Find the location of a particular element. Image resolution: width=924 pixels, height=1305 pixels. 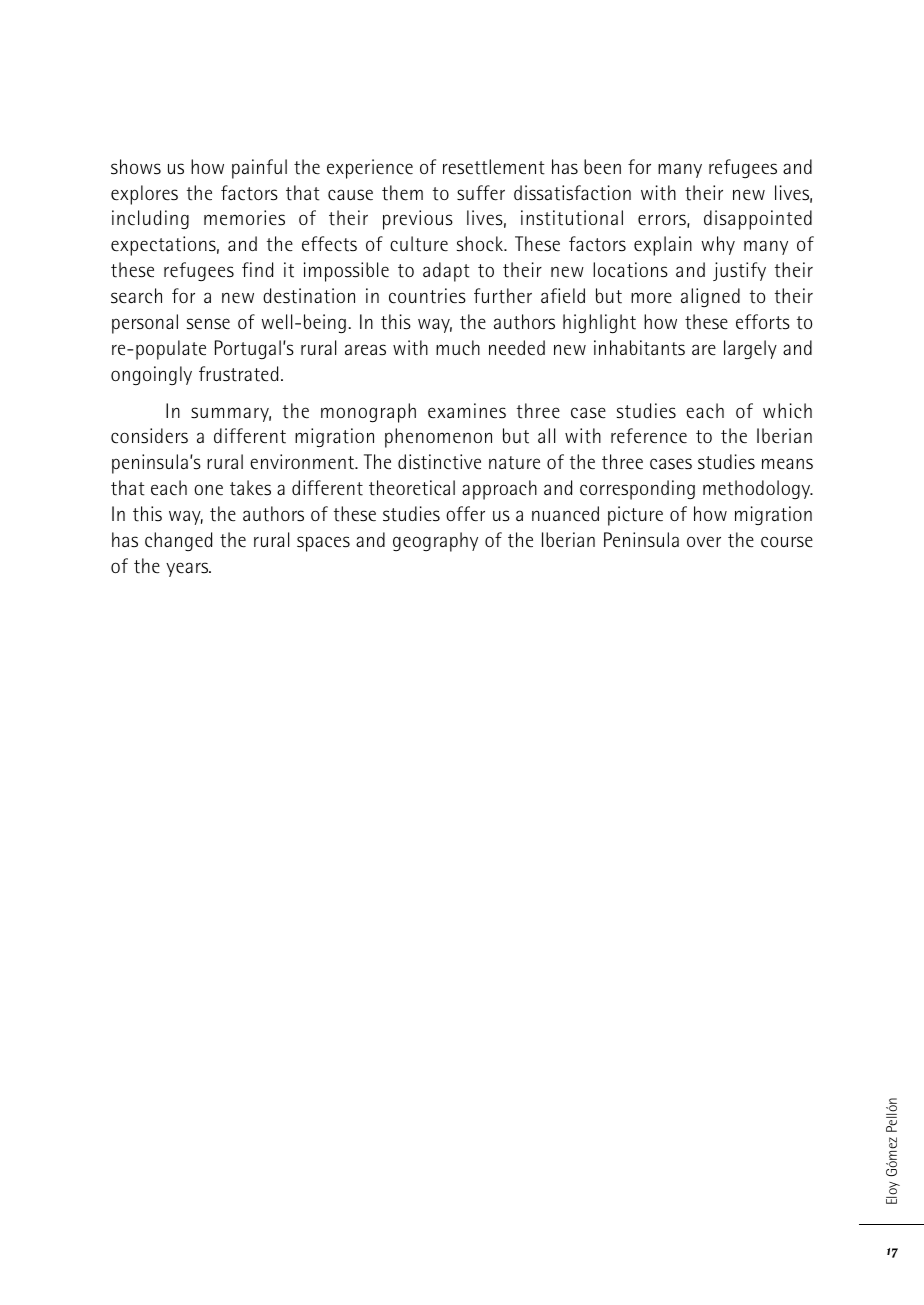

geography is located at coordinates (435, 542).
